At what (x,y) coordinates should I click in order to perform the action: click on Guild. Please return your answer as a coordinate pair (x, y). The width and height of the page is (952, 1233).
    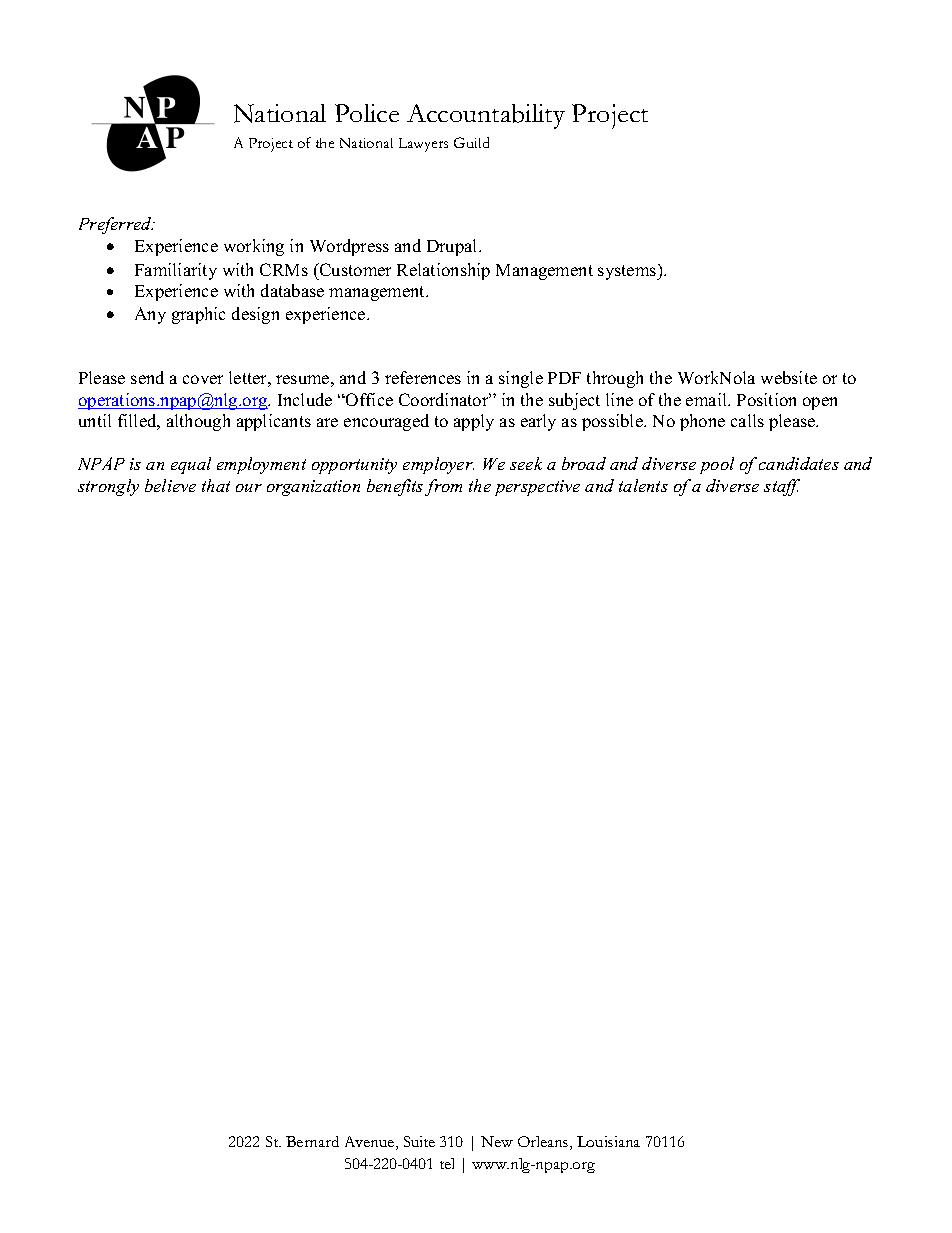
    Looking at the image, I should click on (471, 142).
